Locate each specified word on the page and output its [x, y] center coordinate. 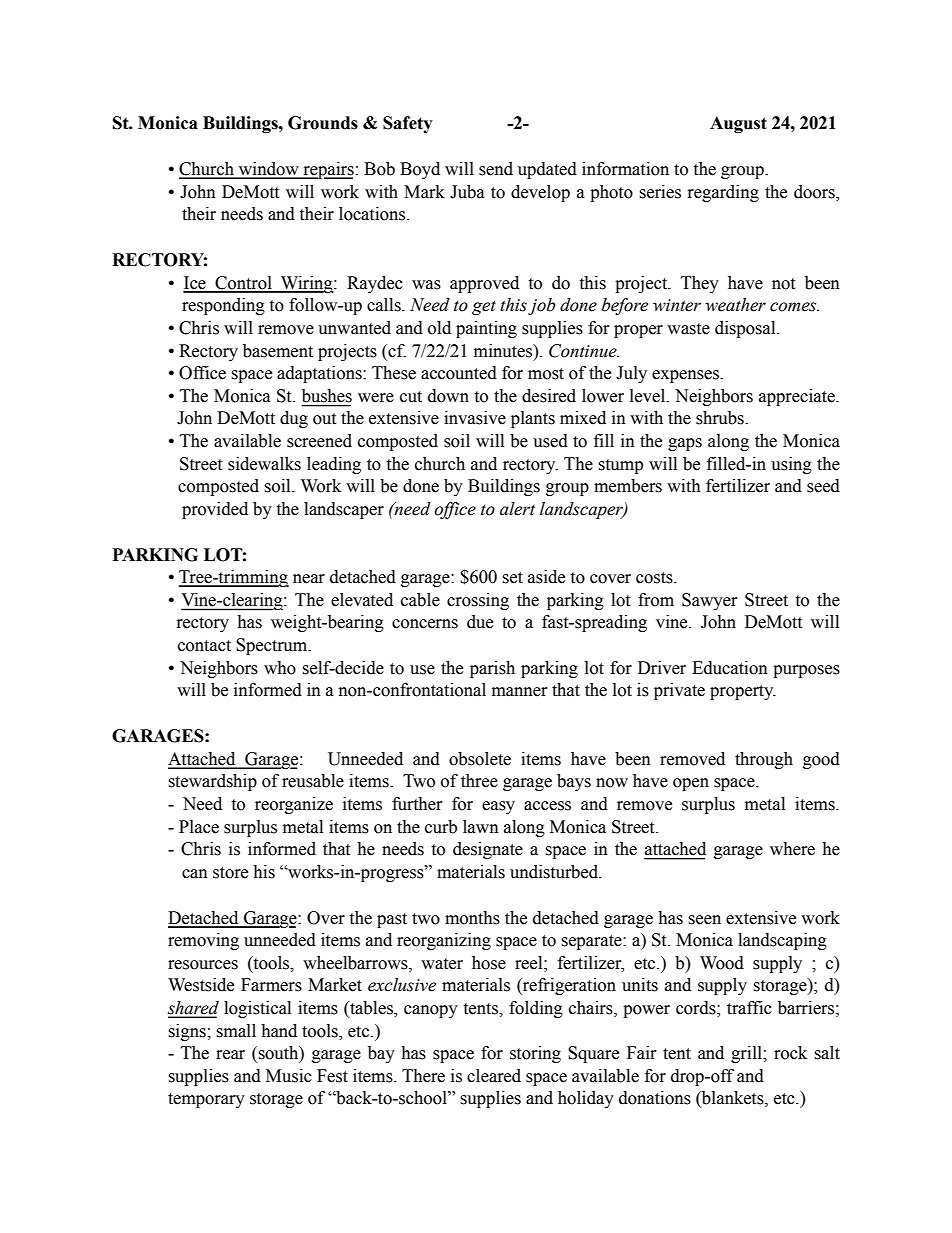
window [268, 170]
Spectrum [273, 646]
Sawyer [710, 601]
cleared [494, 1076]
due [480, 622]
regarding [723, 193]
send [496, 169]
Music [289, 1076]
